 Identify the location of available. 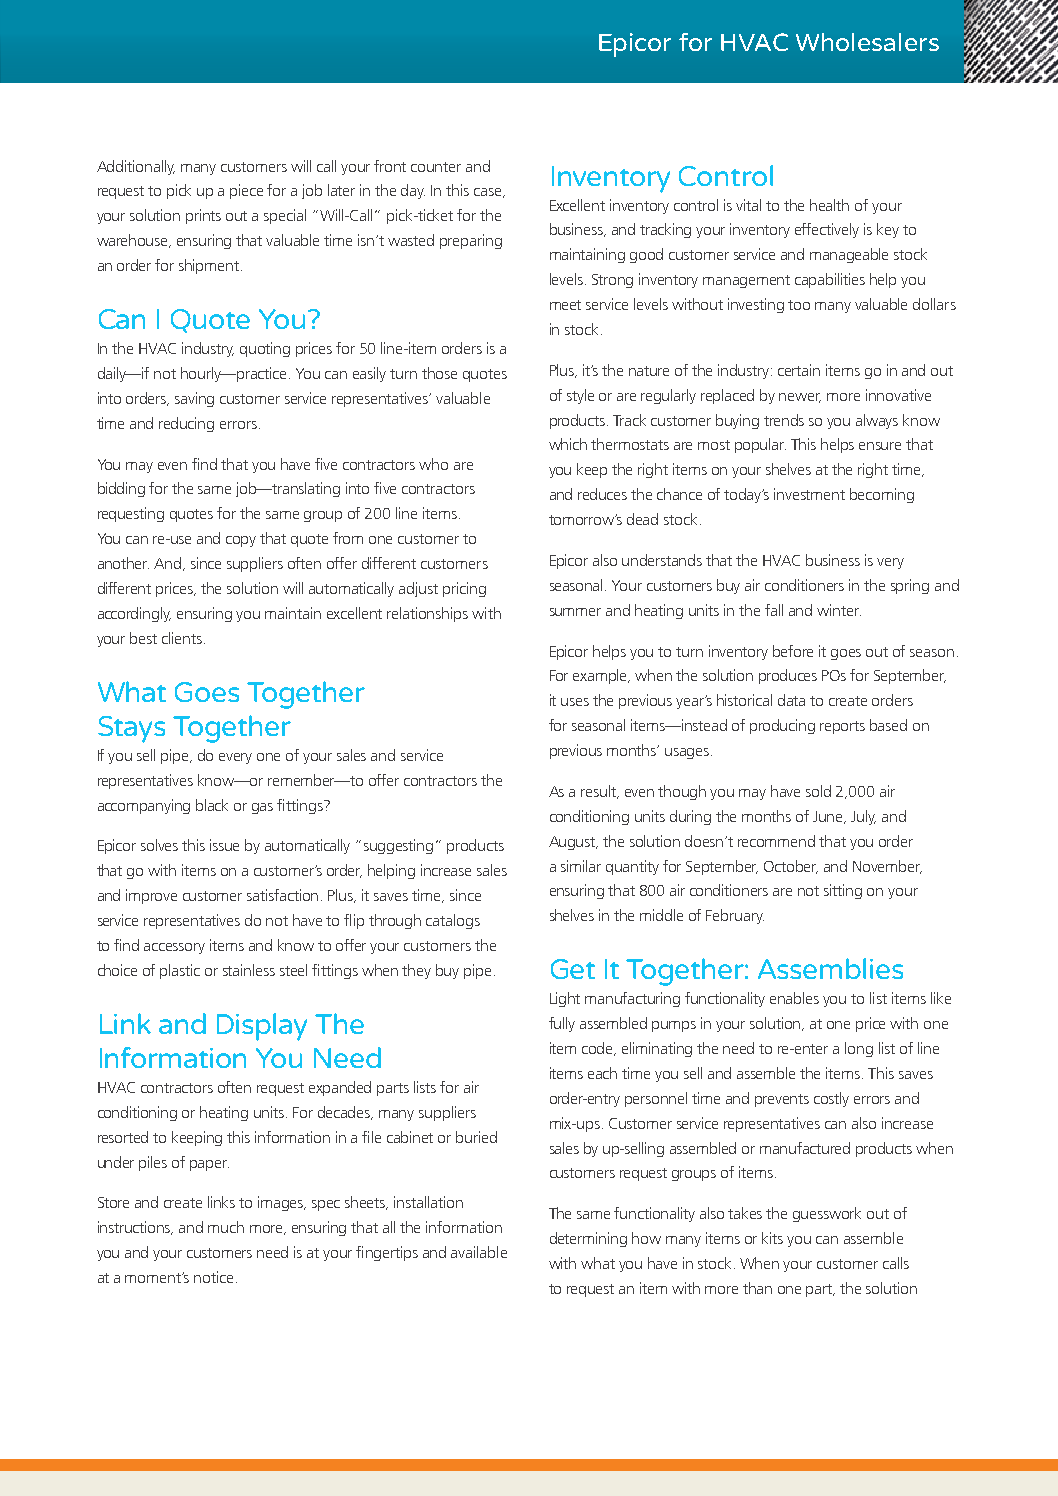
(479, 1252).
